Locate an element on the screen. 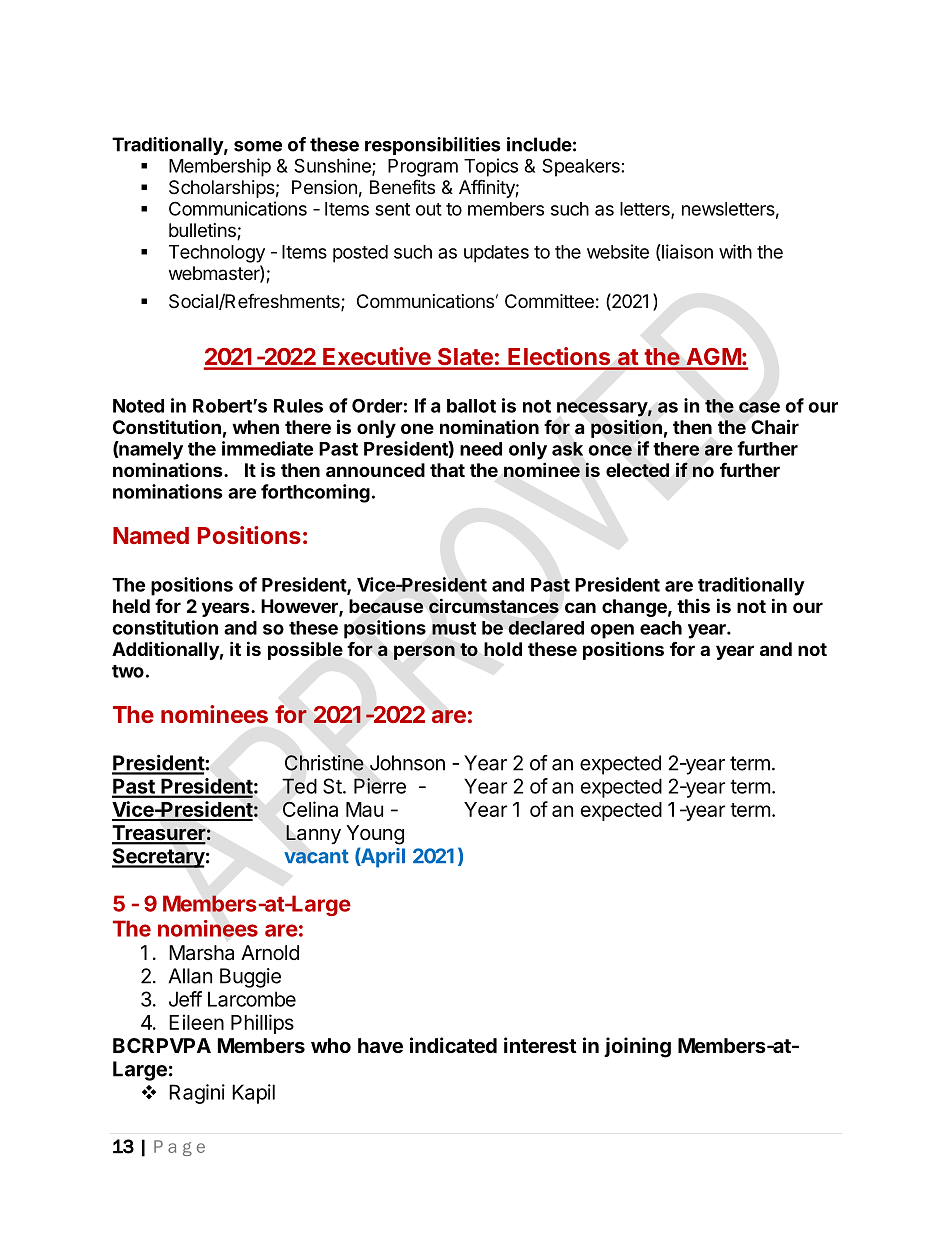  Eileen is located at coordinates (196, 1022).
